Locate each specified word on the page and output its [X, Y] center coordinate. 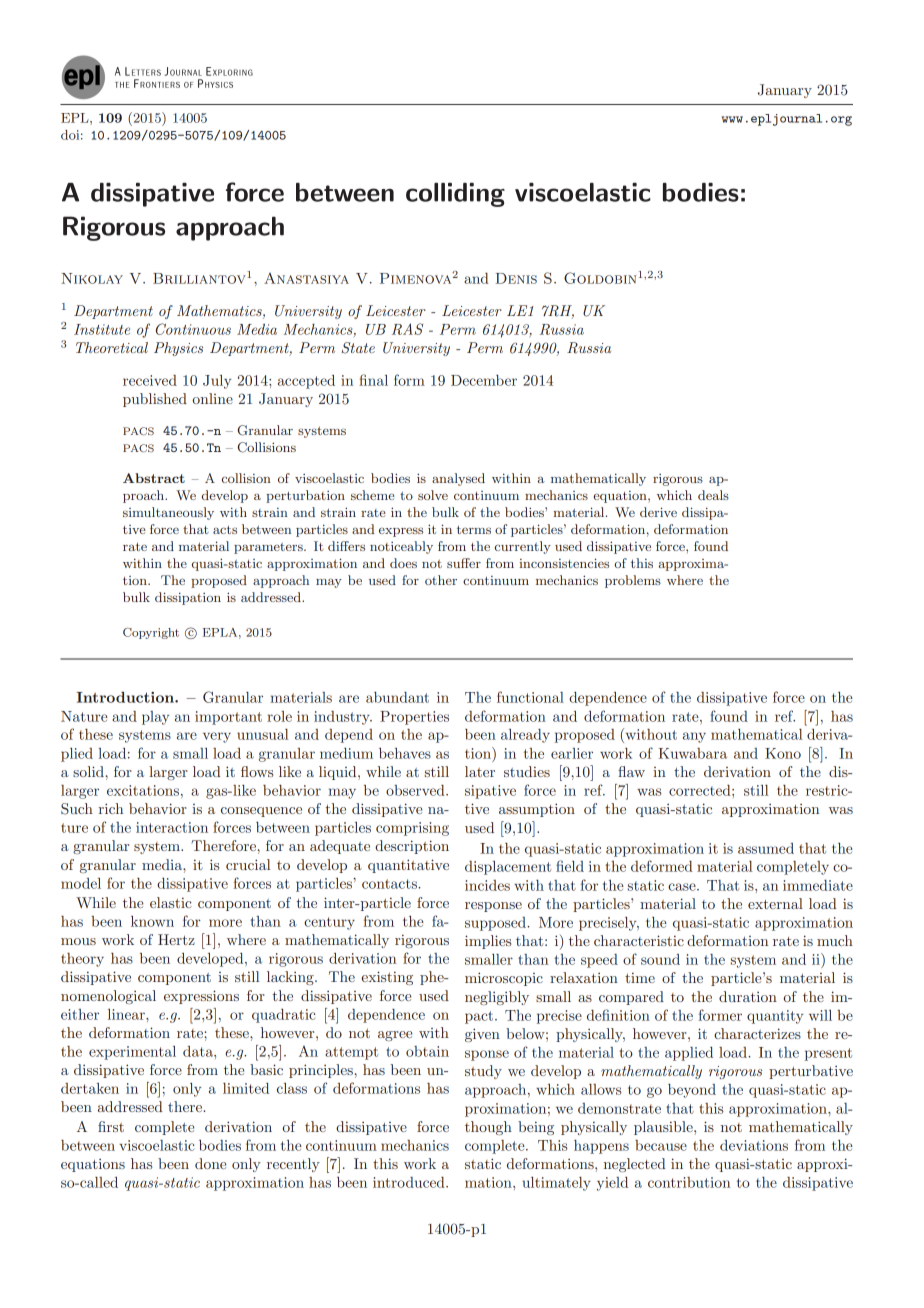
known [152, 921]
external [775, 903]
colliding [455, 194]
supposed [496, 924]
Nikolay [92, 278]
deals [713, 495]
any [694, 737]
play [155, 718]
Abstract [154, 478]
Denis [516, 278]
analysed [458, 479]
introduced [410, 1182]
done [210, 1163]
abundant [397, 697]
